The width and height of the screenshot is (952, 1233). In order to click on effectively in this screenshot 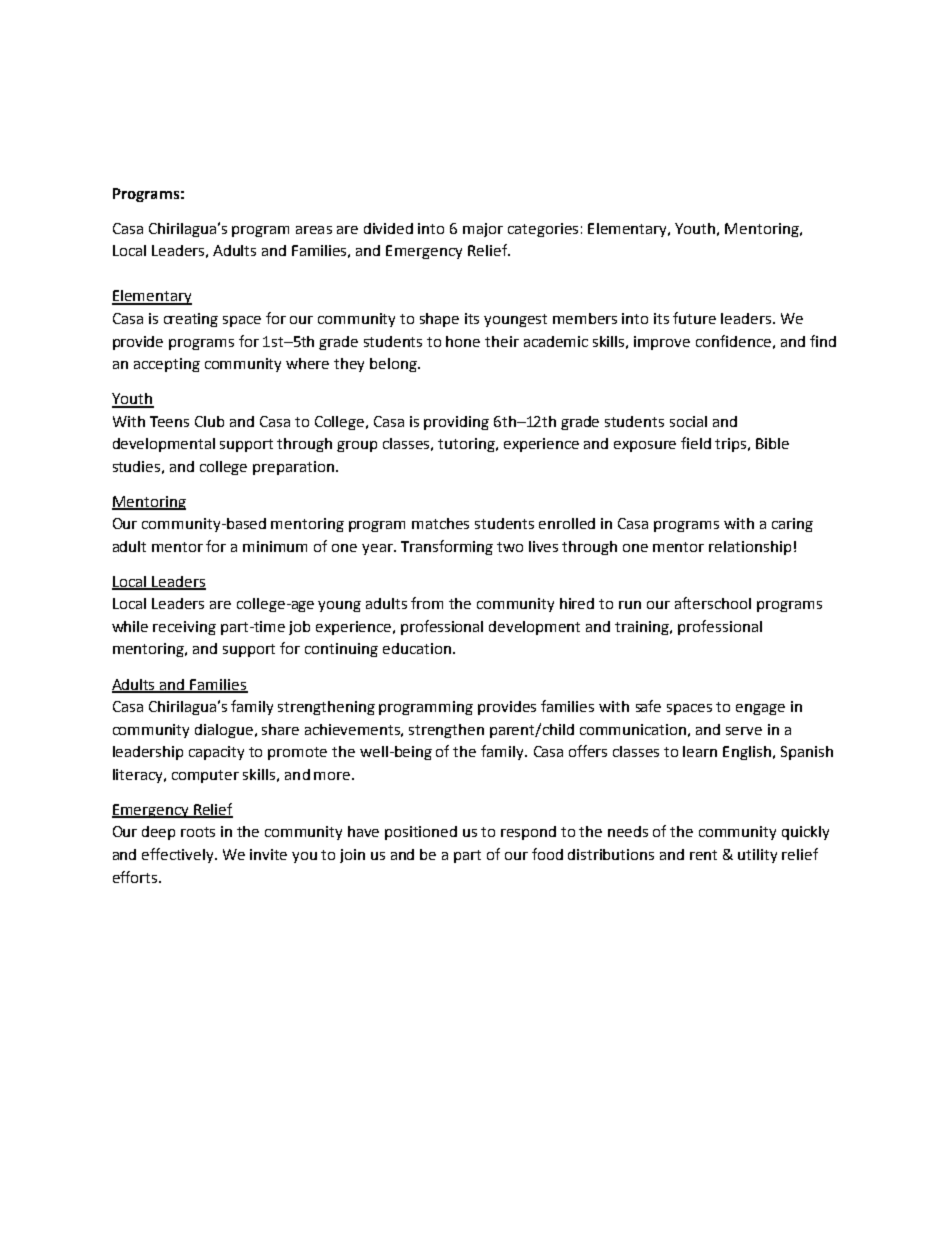, I will do `click(179, 855)`.
